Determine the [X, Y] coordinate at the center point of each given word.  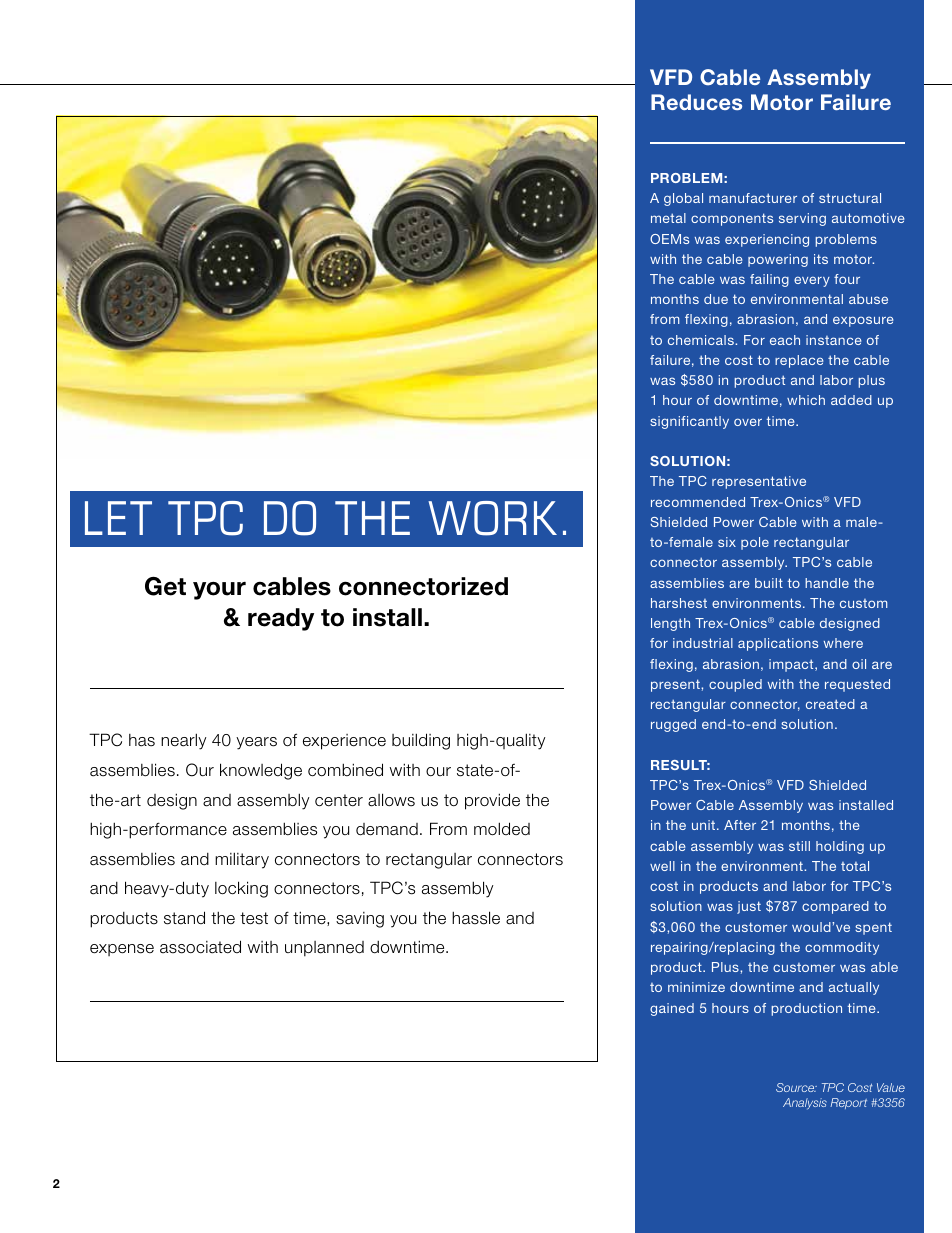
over [748, 422]
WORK [492, 518]
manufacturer [753, 198]
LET [118, 518]
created [830, 704]
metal [668, 218]
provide [492, 801]
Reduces [696, 102]
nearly [184, 741]
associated [200, 947]
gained [672, 1009]
